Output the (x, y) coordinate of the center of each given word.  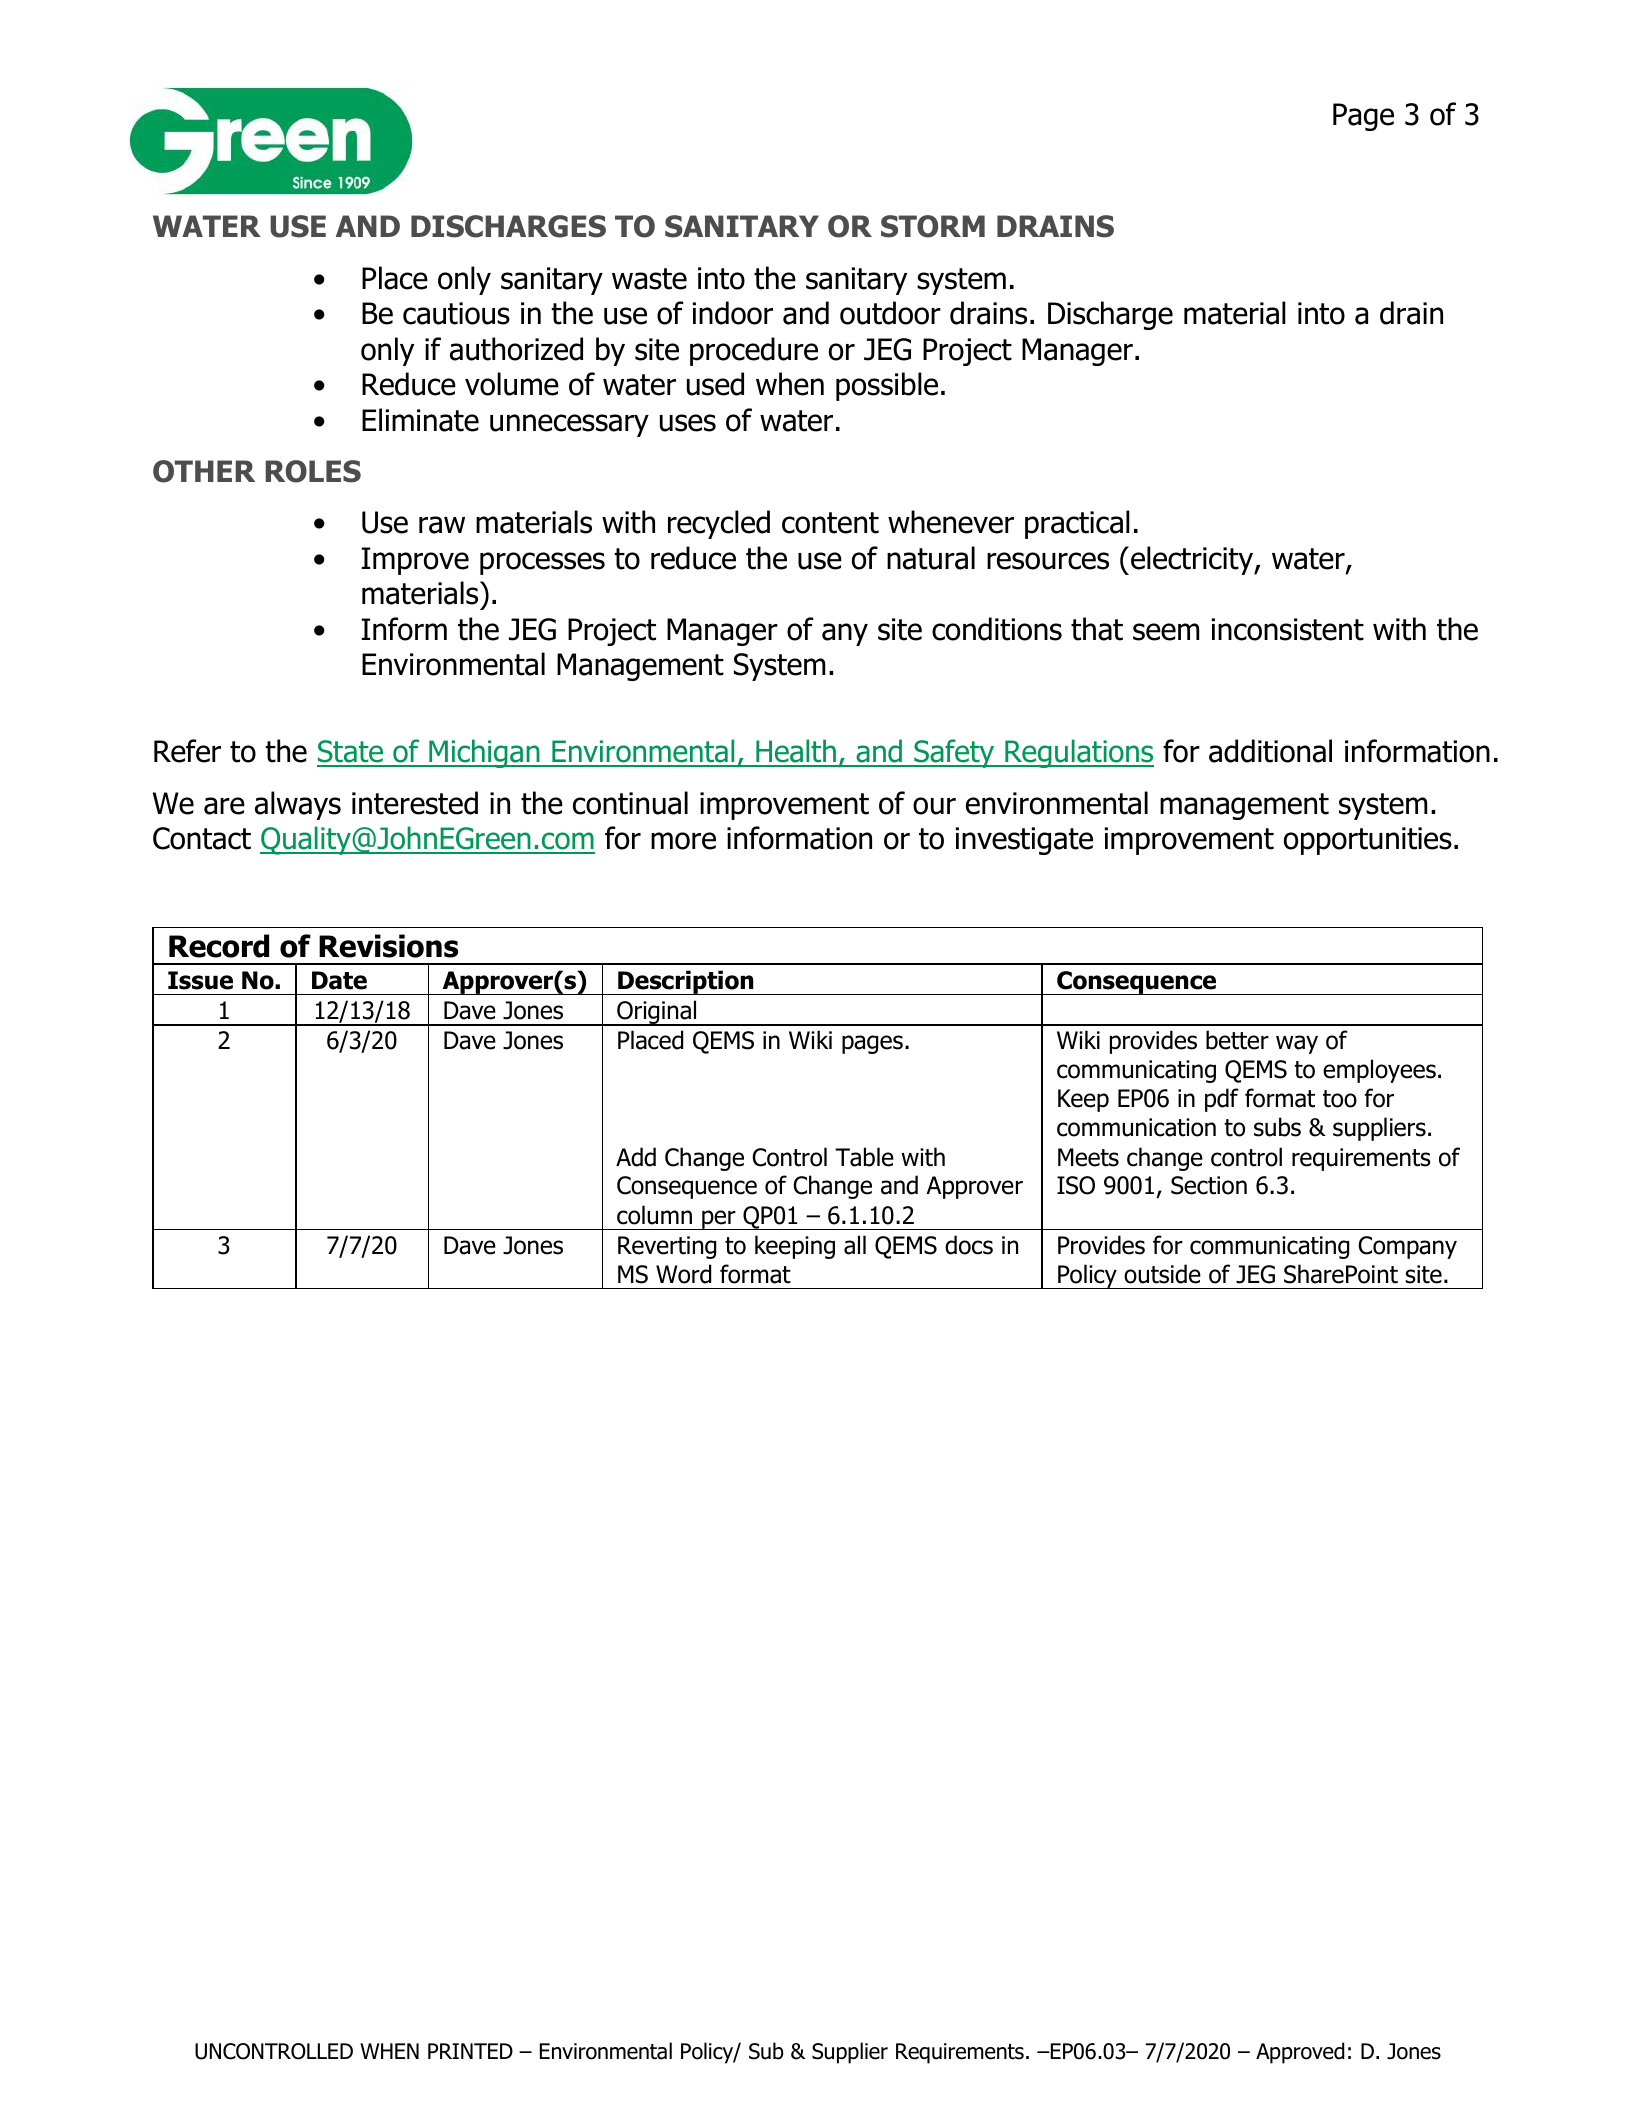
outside (1162, 1274)
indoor (733, 313)
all (855, 1245)
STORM (933, 226)
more (683, 841)
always (298, 805)
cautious (456, 313)
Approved (1300, 2053)
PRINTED (470, 2051)
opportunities (1368, 841)
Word (683, 1274)
